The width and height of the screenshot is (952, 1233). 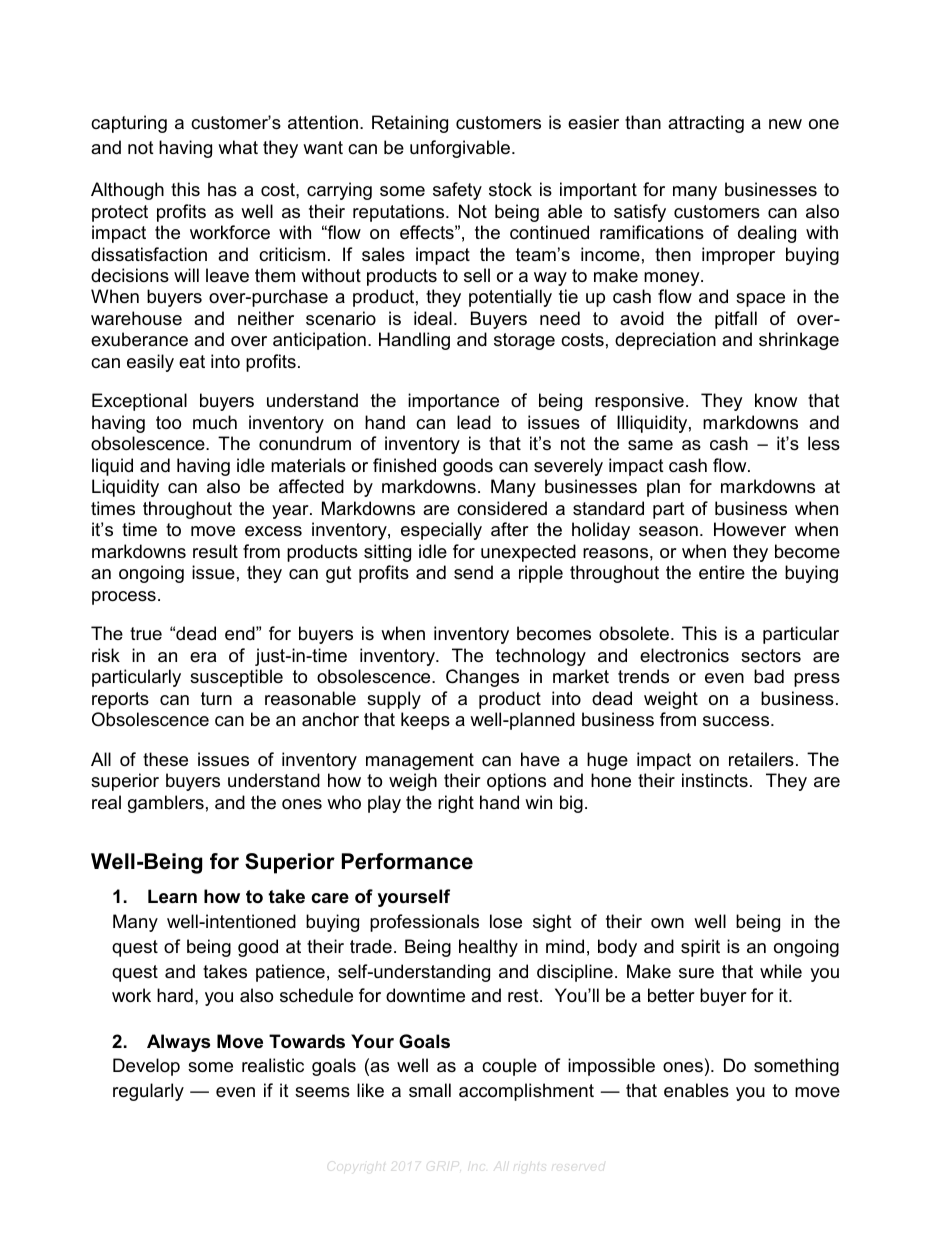 What do you see at coordinates (474, 422) in the screenshot?
I see `lead` at bounding box center [474, 422].
